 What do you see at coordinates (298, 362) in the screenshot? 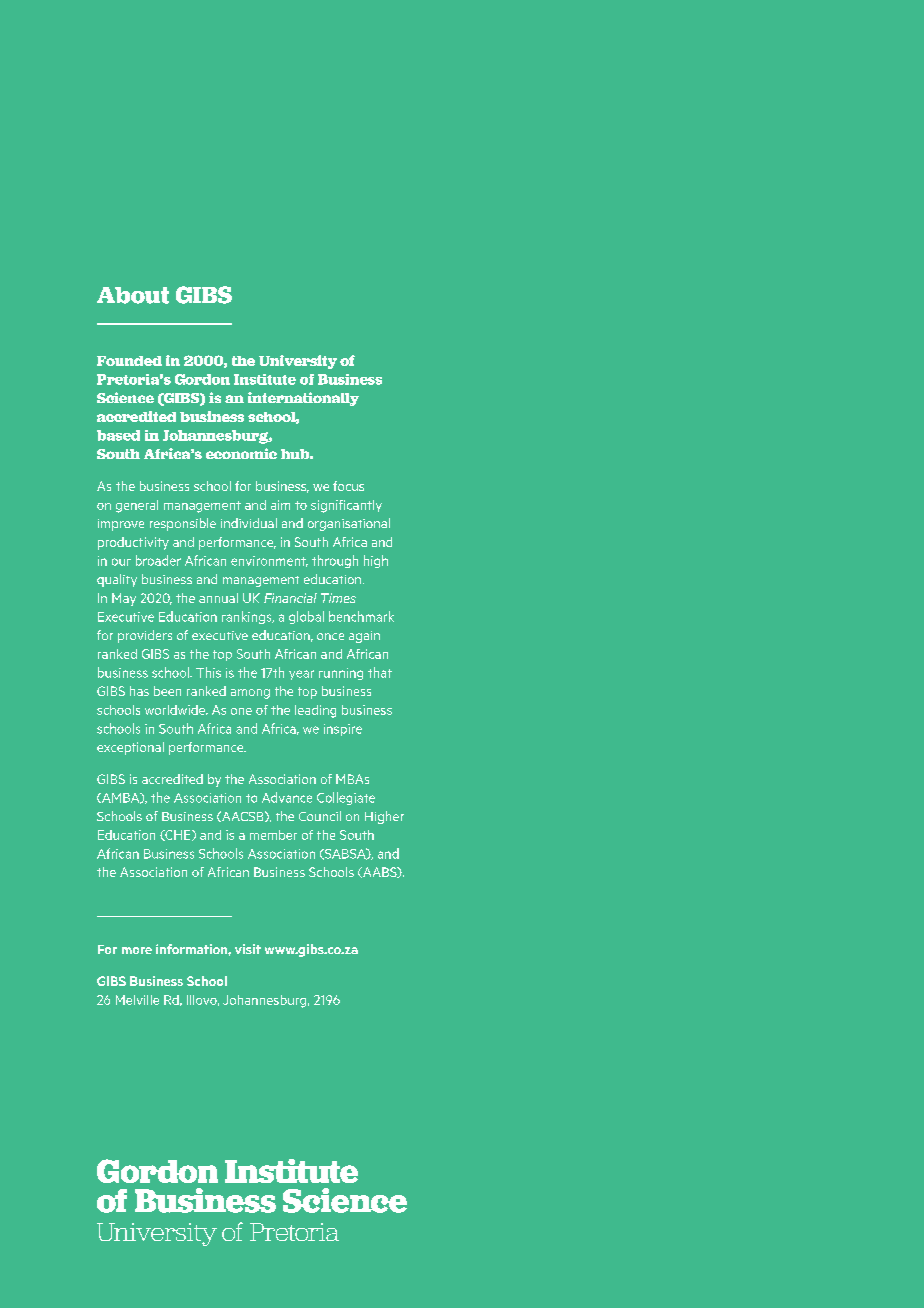
I see `University` at bounding box center [298, 362].
